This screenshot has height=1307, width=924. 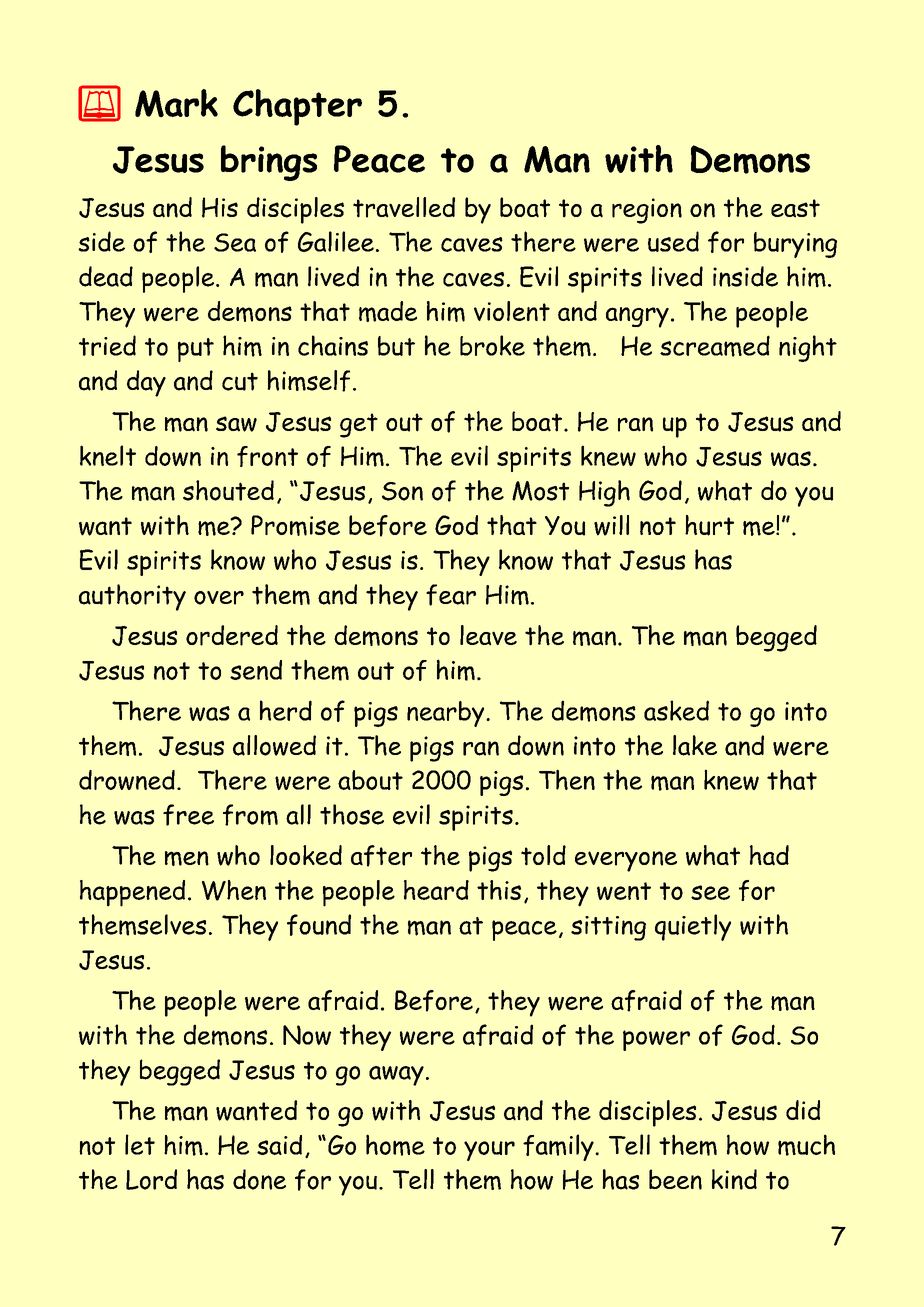 I want to click on ordered, so click(x=232, y=635).
